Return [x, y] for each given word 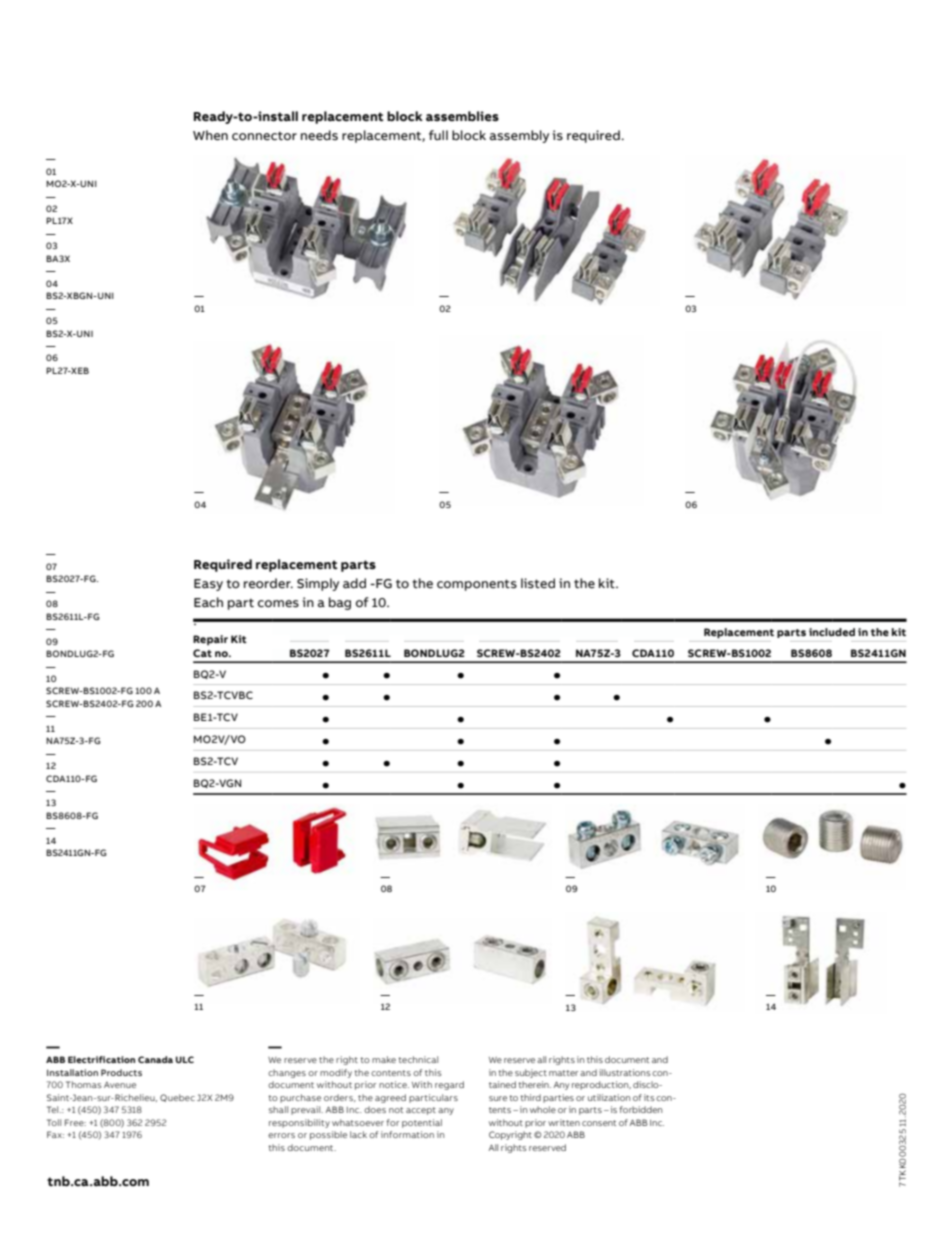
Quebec [177, 1098]
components [477, 585]
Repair [210, 640]
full [438, 135]
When [210, 135]
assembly [519, 136]
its [650, 1097]
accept [421, 1111]
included [832, 632]
